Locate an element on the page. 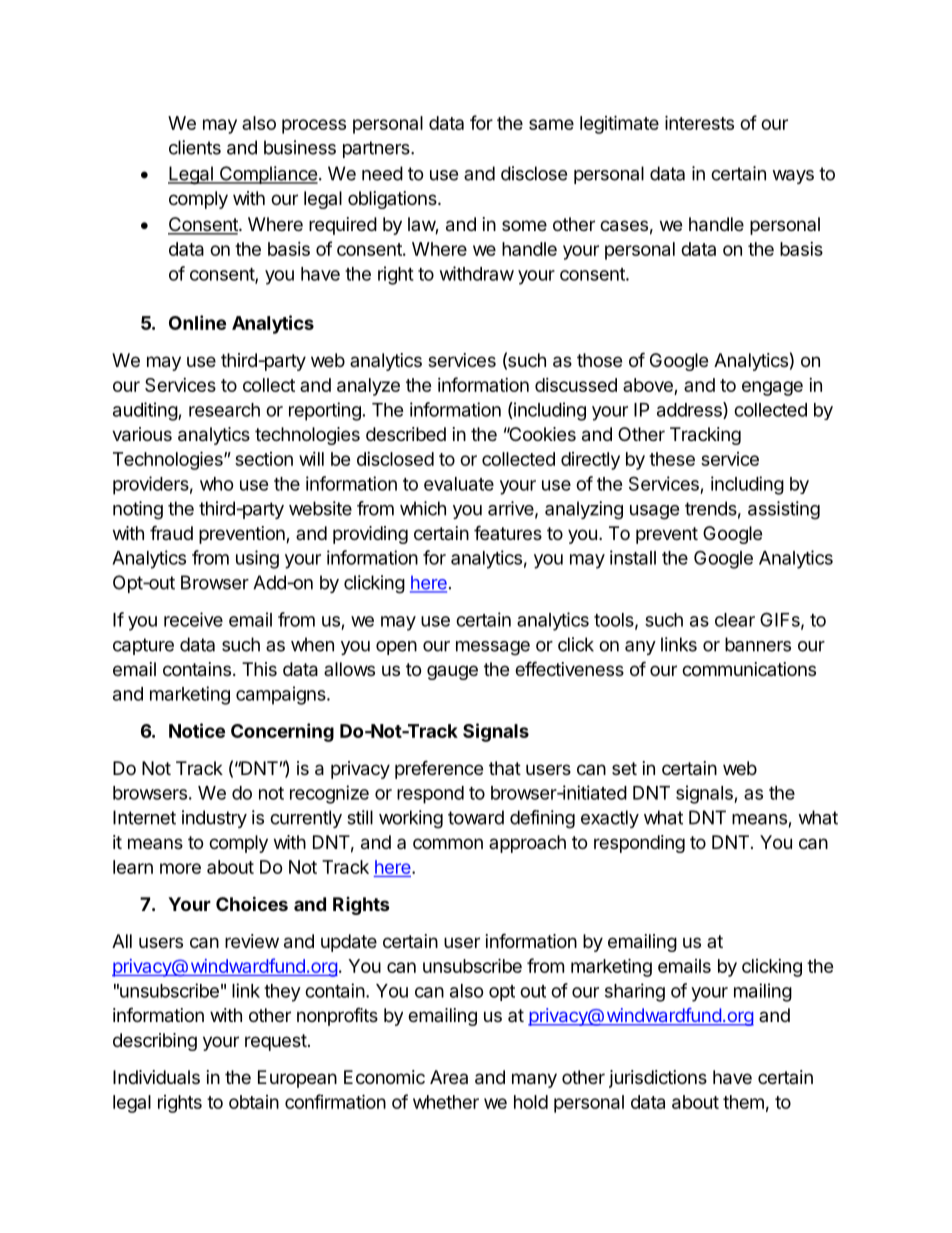 Image resolution: width=952 pixels, height=1233 pixels. message is located at coordinates (493, 648).
